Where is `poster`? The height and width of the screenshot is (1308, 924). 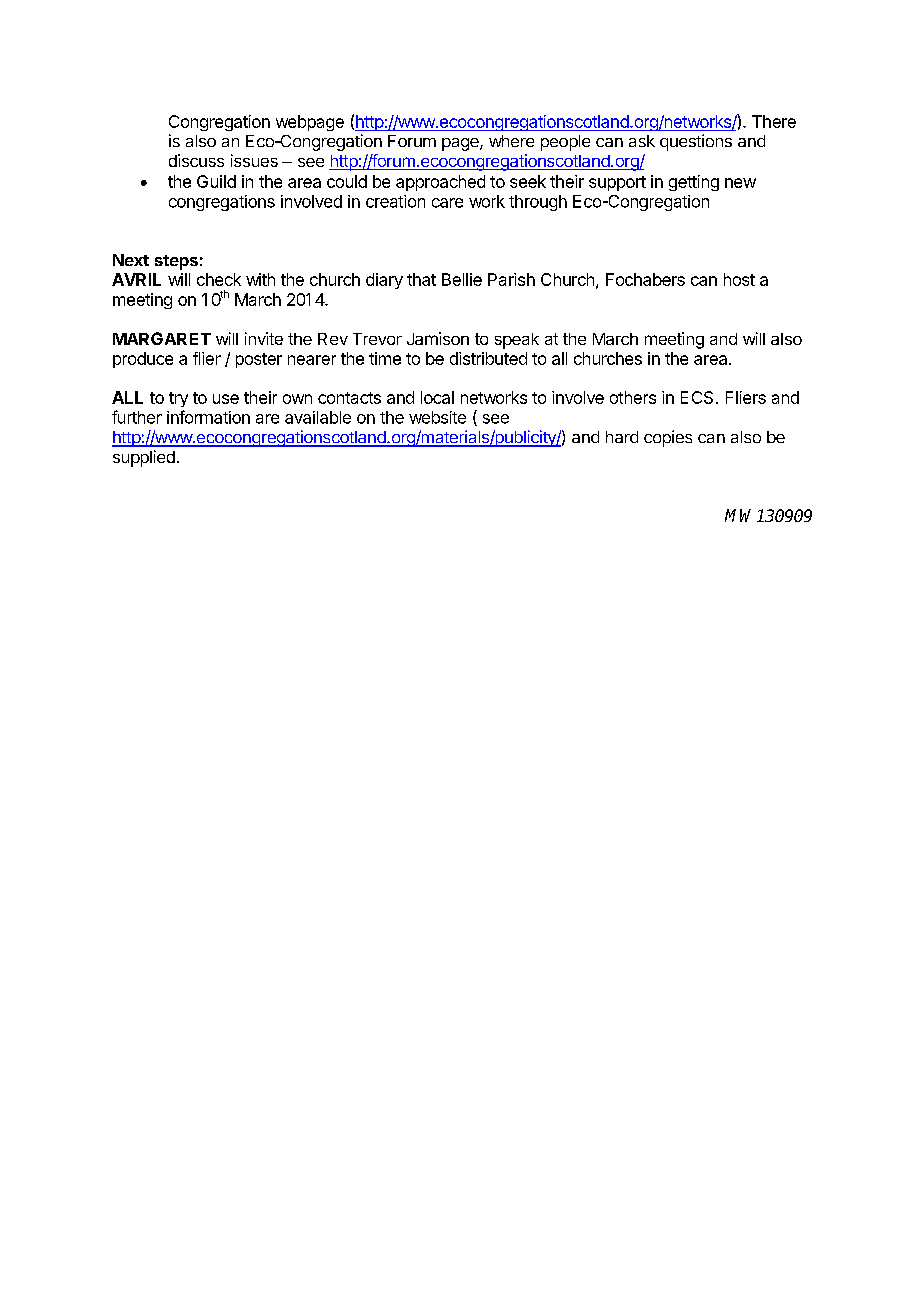 poster is located at coordinates (259, 360).
